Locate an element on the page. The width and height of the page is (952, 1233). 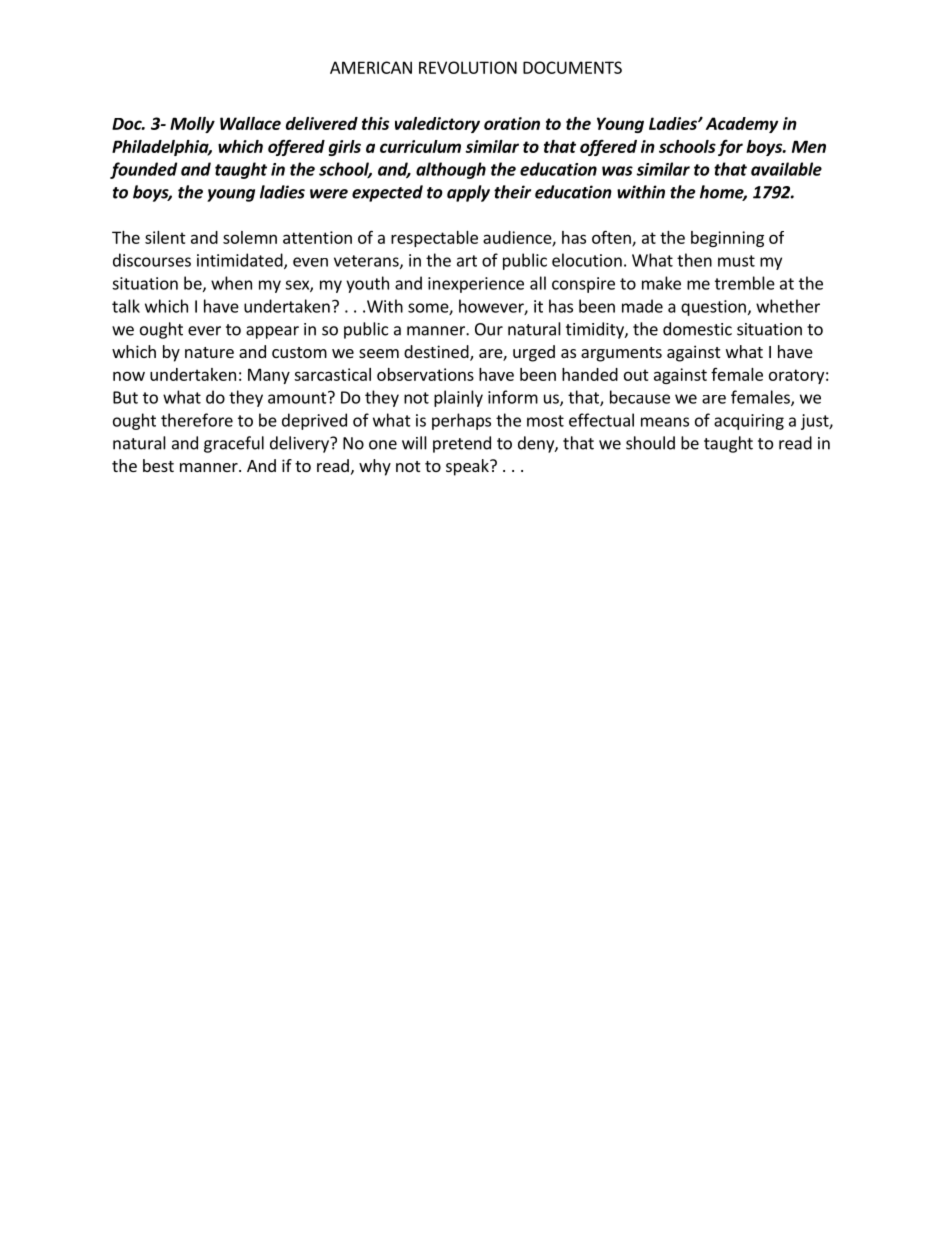
beginning is located at coordinates (727, 239).
